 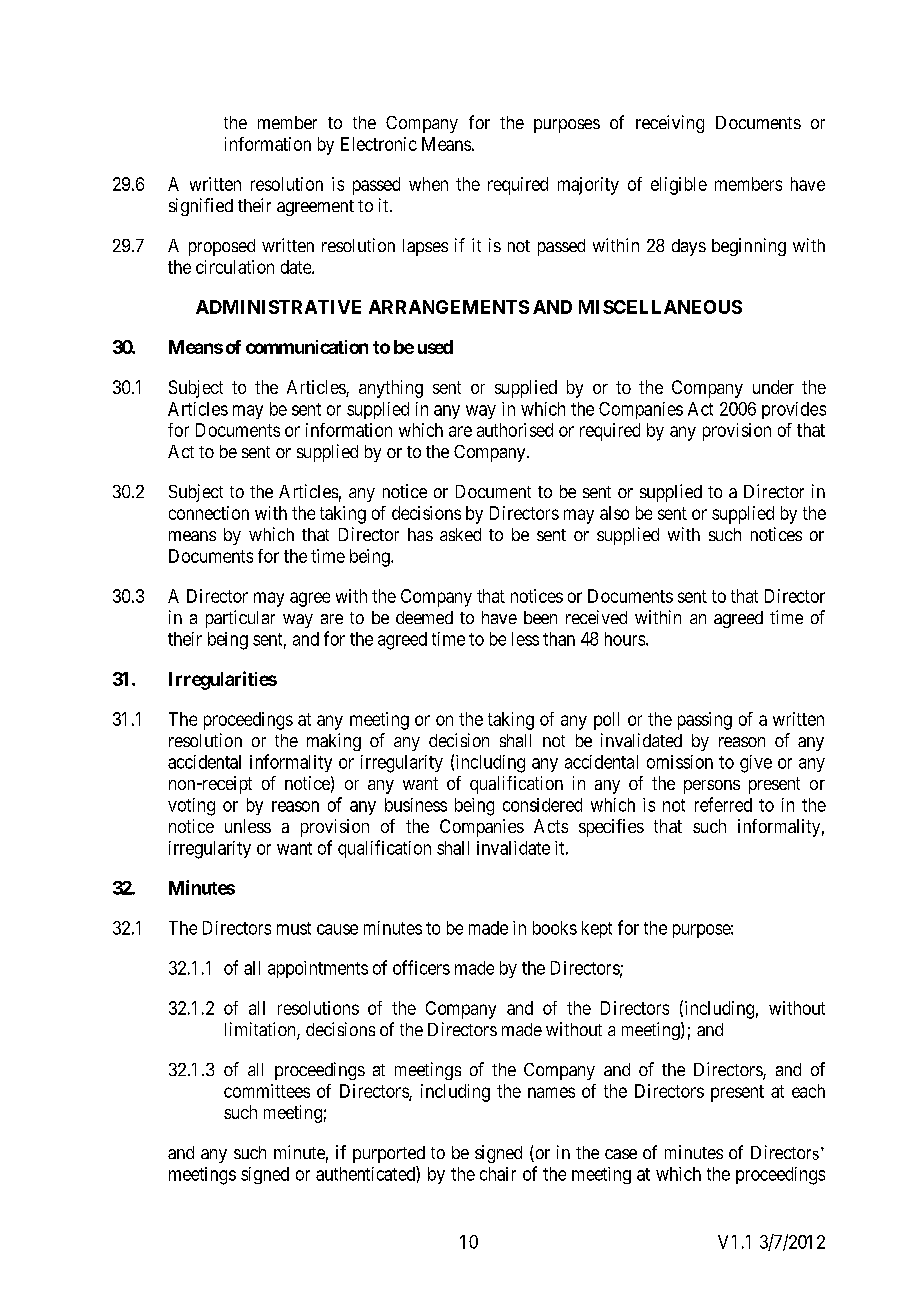 What do you see at coordinates (498, 1174) in the screenshot?
I see `chair` at bounding box center [498, 1174].
